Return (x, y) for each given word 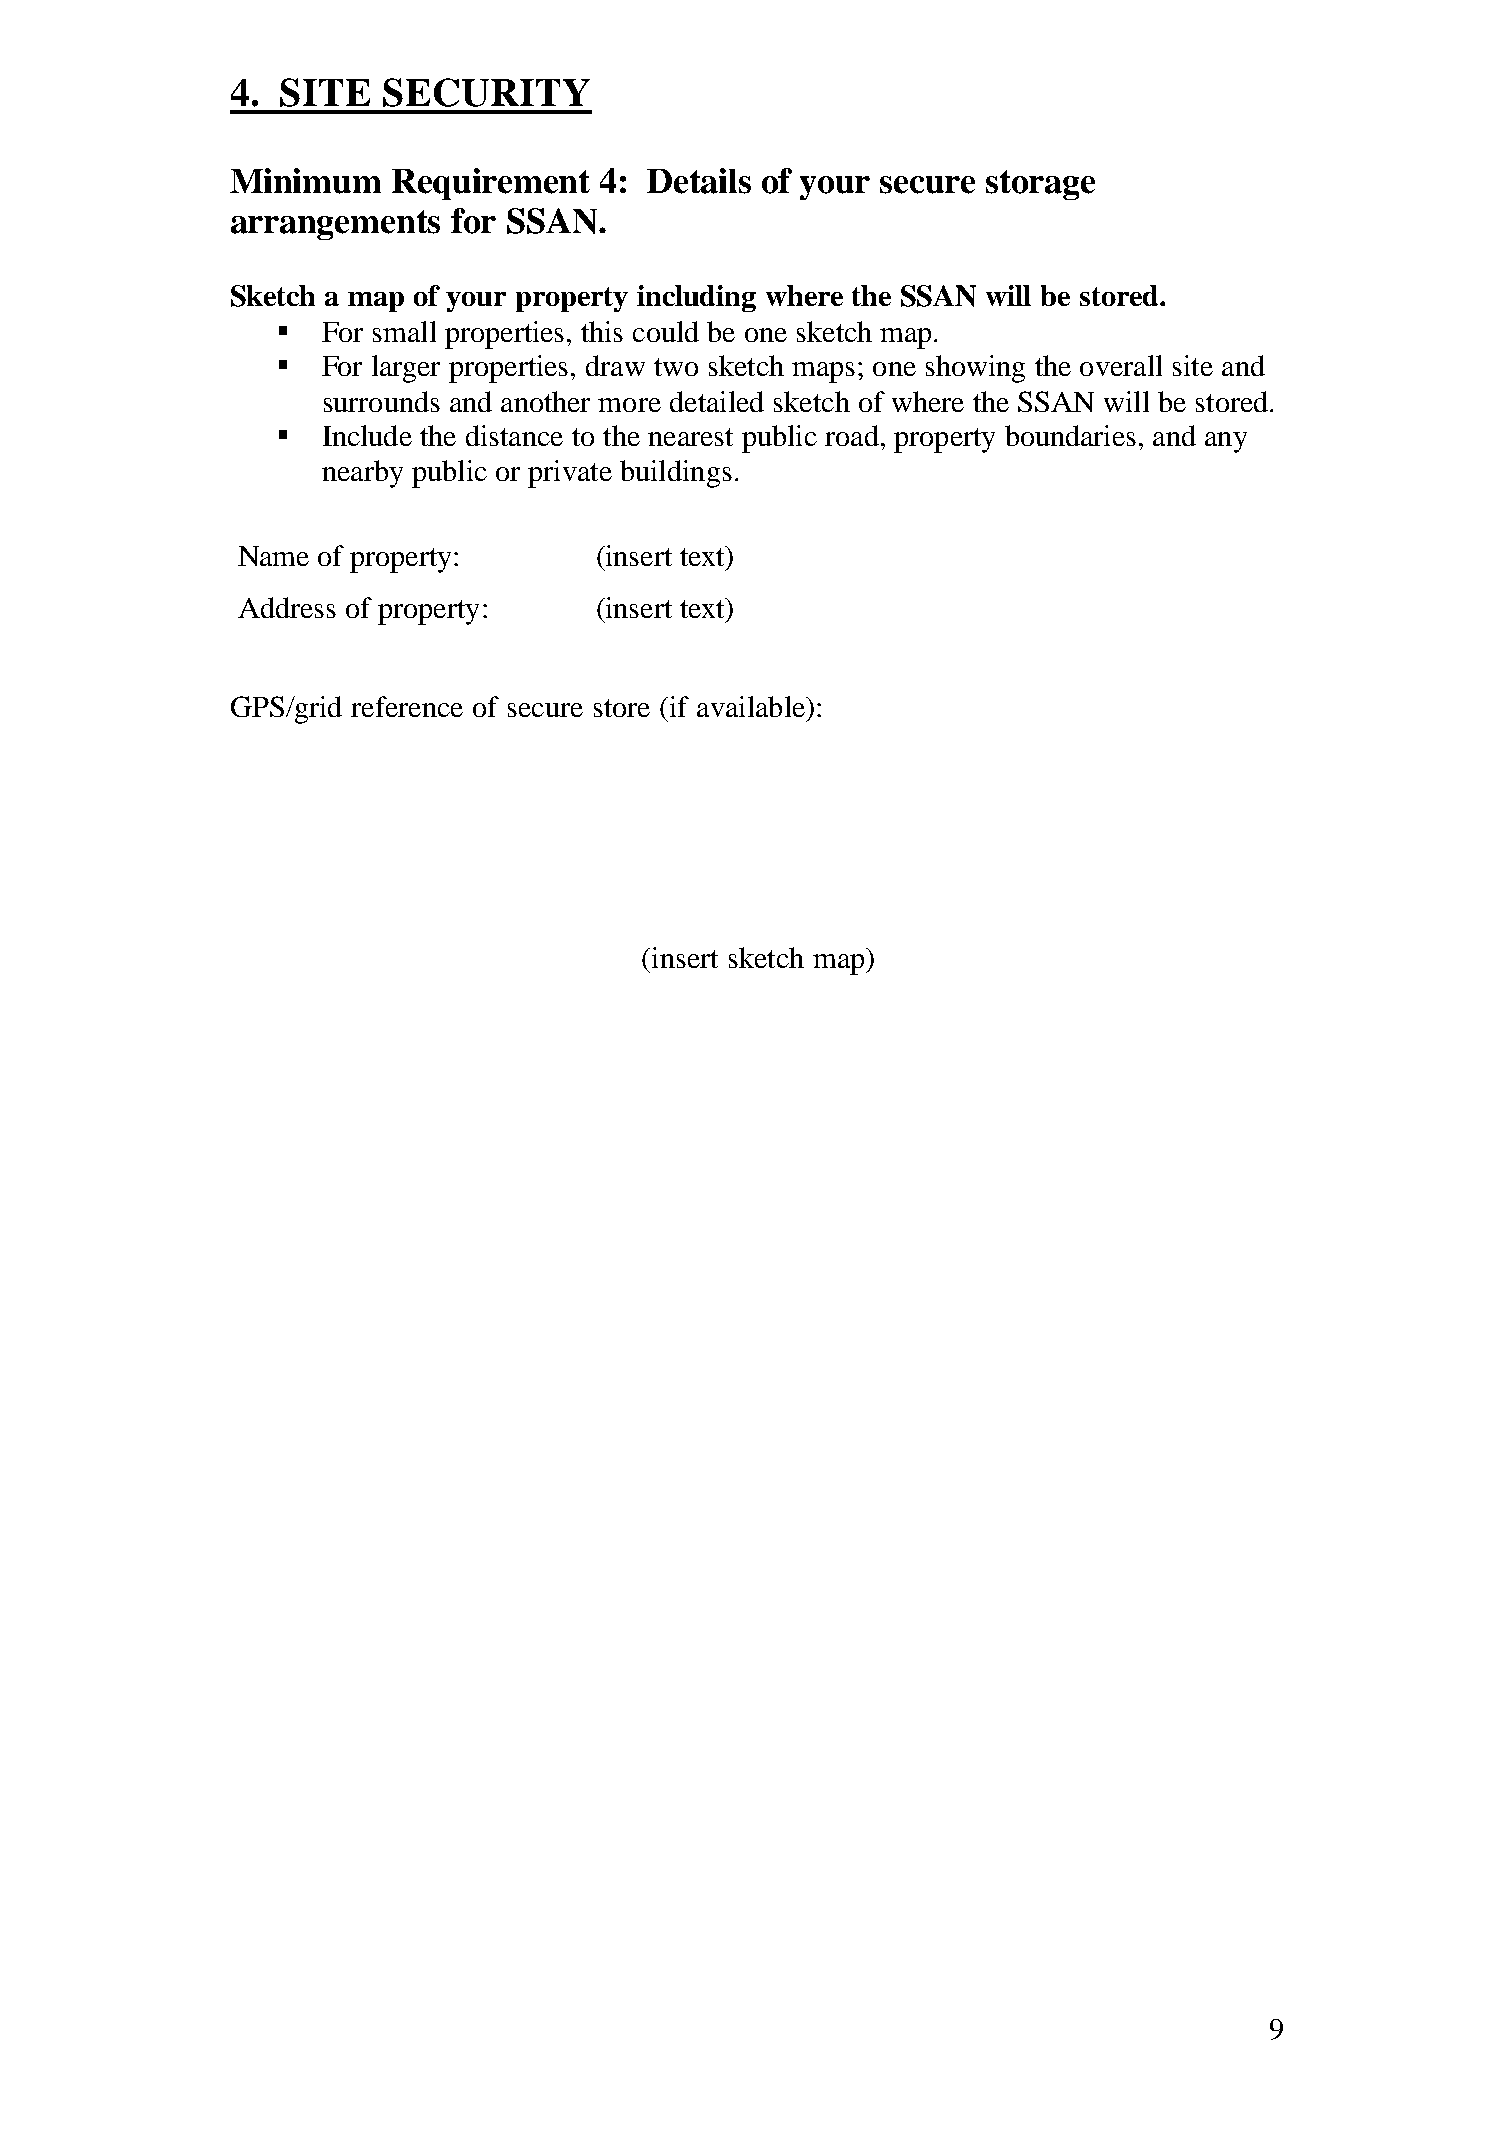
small (404, 331)
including (696, 298)
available (752, 706)
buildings (676, 474)
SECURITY (486, 92)
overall (1121, 365)
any (1226, 442)
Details (699, 181)
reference (407, 706)
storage (1040, 185)
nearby (362, 474)
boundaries (1070, 435)
